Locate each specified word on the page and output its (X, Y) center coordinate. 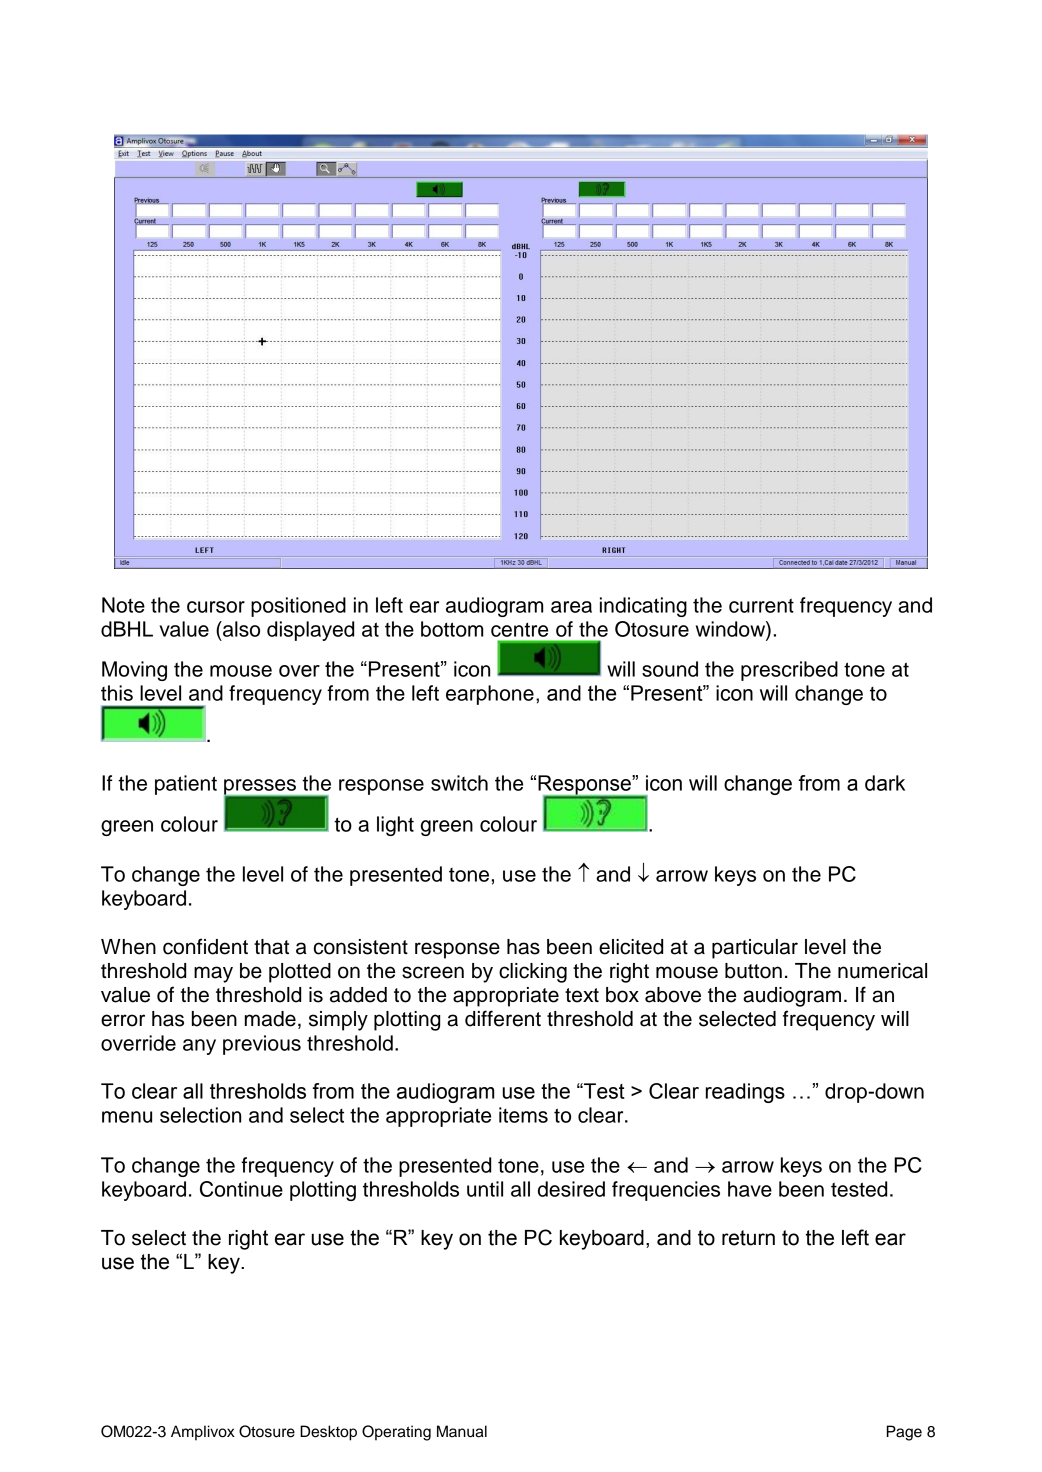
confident (205, 946)
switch (459, 783)
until (485, 1189)
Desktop (328, 1433)
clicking (533, 973)
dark (885, 783)
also (240, 629)
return (748, 1238)
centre (519, 629)
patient (186, 785)
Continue (241, 1189)
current (761, 605)
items (523, 1115)
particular (755, 949)
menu (127, 1117)
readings (745, 1093)
